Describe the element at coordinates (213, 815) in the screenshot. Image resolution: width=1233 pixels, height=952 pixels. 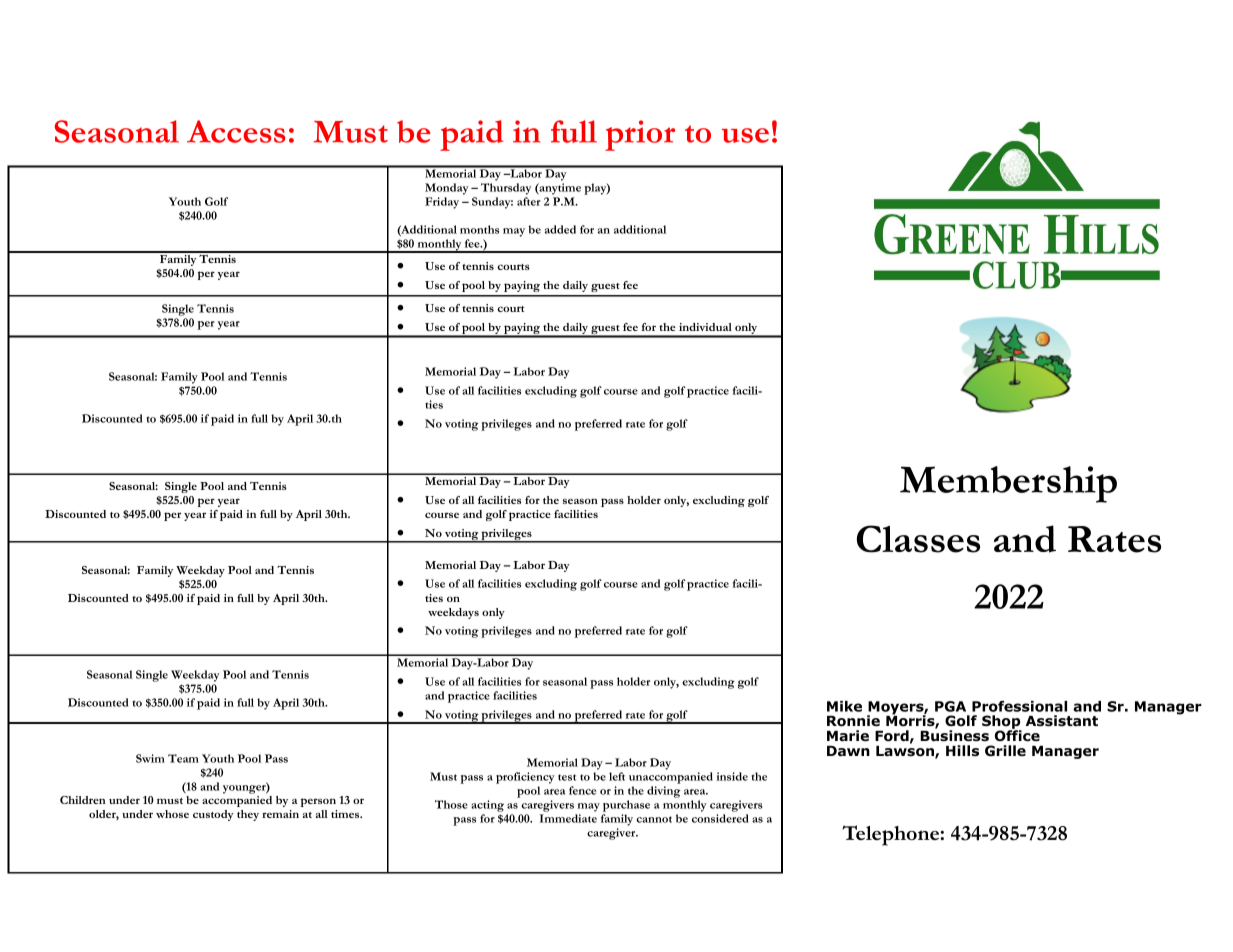
I see `custody` at that location.
